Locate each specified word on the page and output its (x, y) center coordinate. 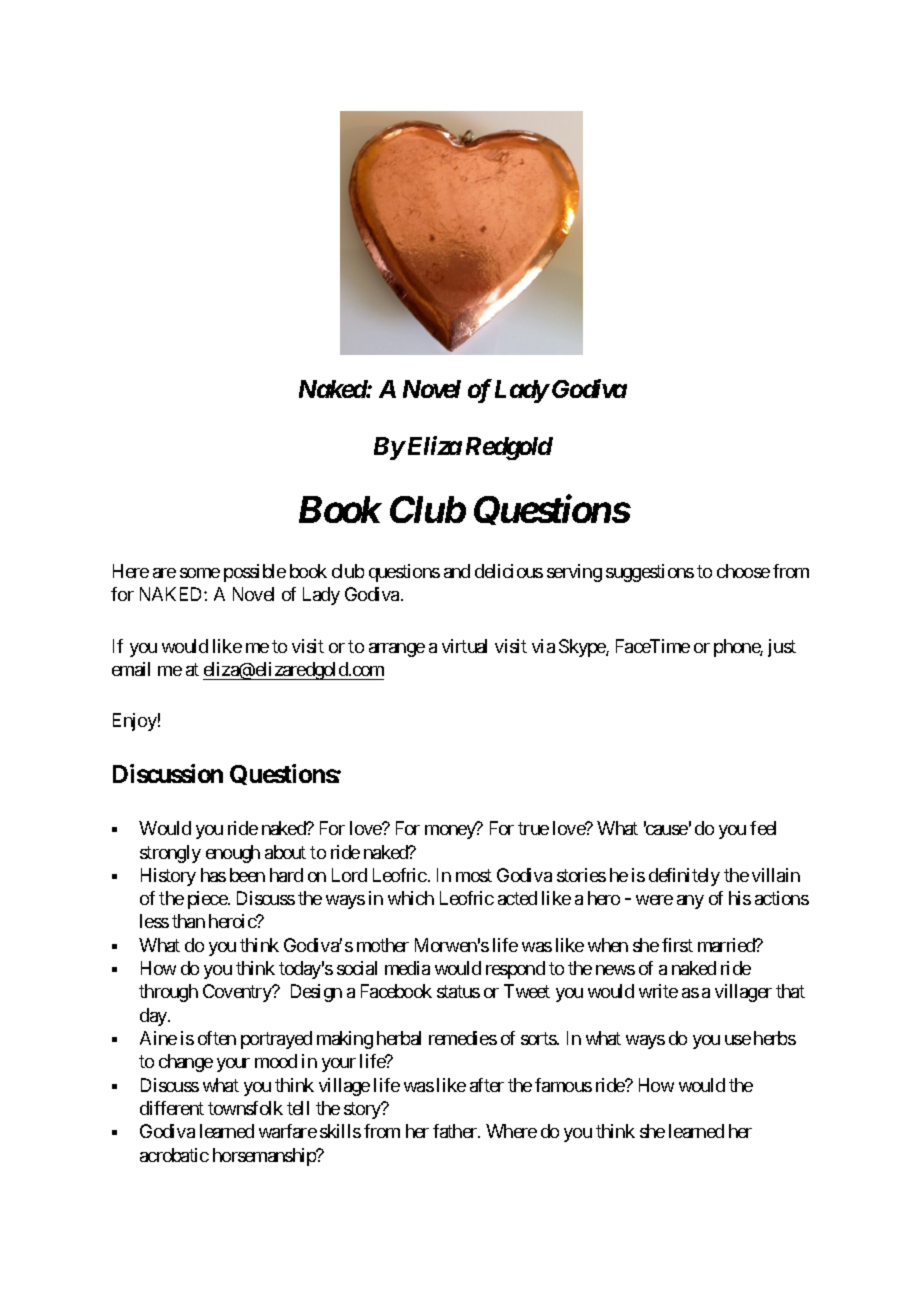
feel (763, 828)
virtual (464, 646)
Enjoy (135, 722)
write (658, 991)
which (411, 898)
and (457, 571)
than (188, 921)
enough (233, 854)
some (200, 573)
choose (743, 571)
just (782, 648)
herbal (399, 1038)
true (533, 829)
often (217, 1038)
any (690, 902)
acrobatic (174, 1155)
